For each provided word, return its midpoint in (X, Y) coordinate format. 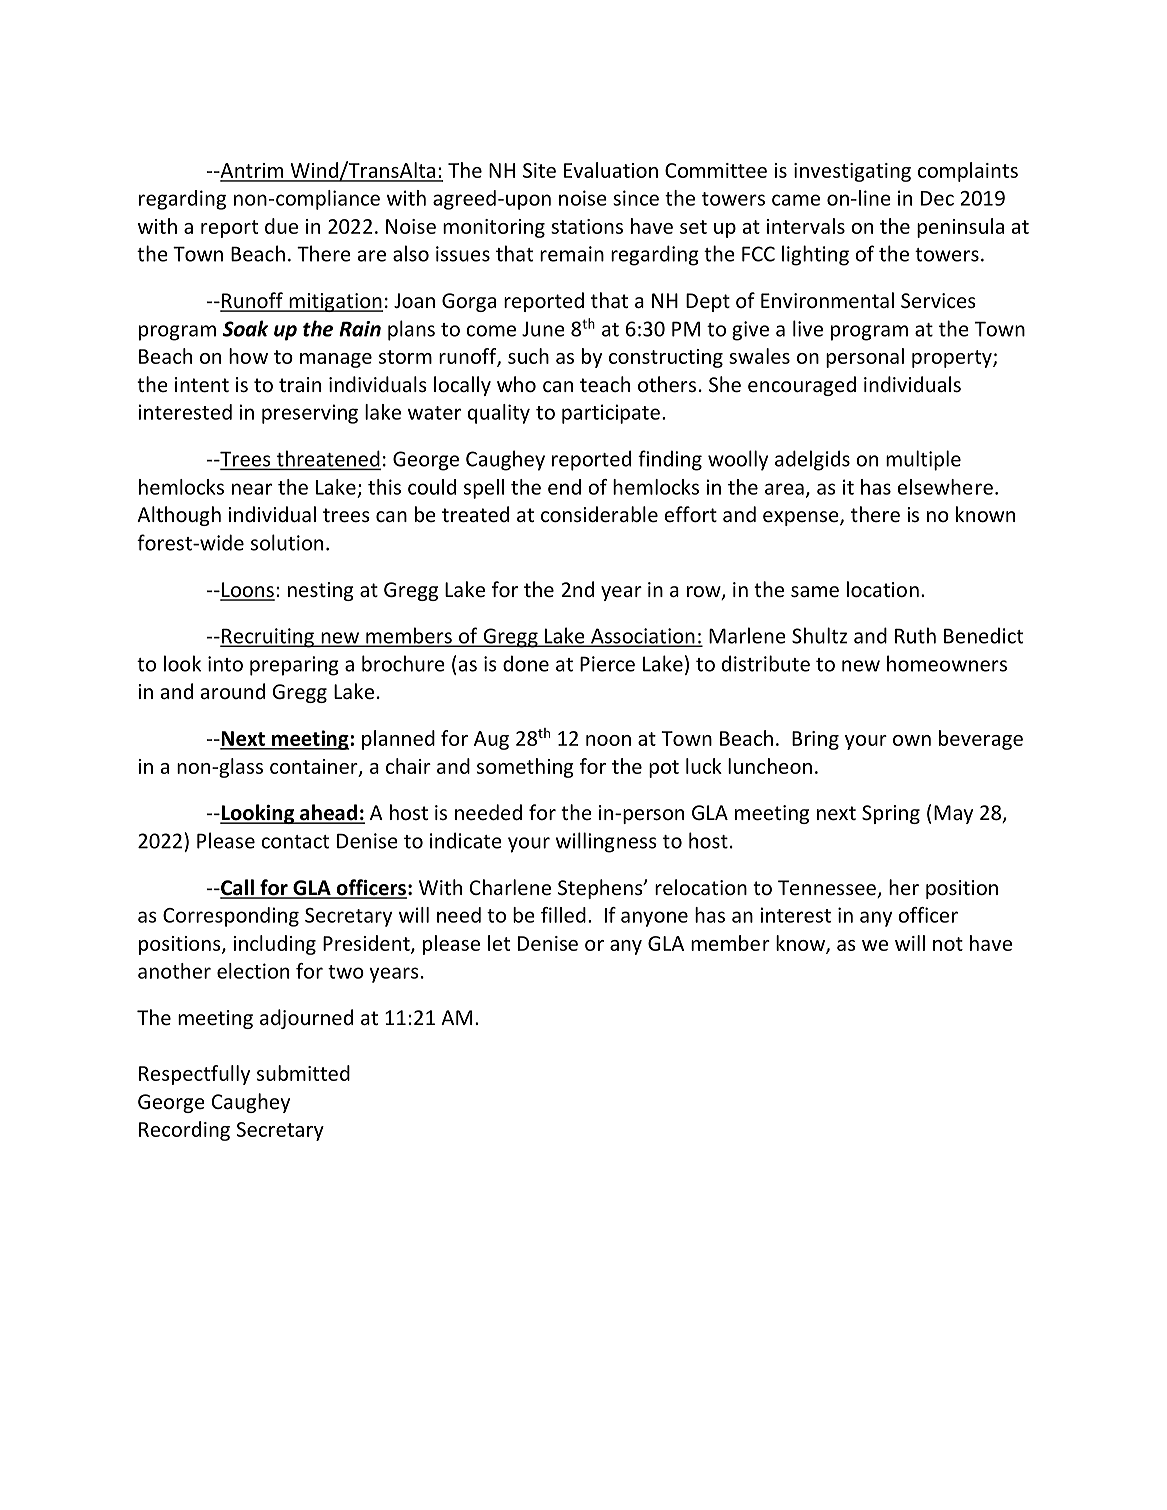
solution (287, 542)
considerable (599, 514)
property (953, 359)
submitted (303, 1073)
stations (587, 226)
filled (563, 915)
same (815, 592)
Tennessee (828, 889)
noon (608, 740)
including (275, 945)
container (315, 767)
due (281, 226)
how (248, 356)
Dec (937, 198)
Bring (815, 740)
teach (605, 384)
